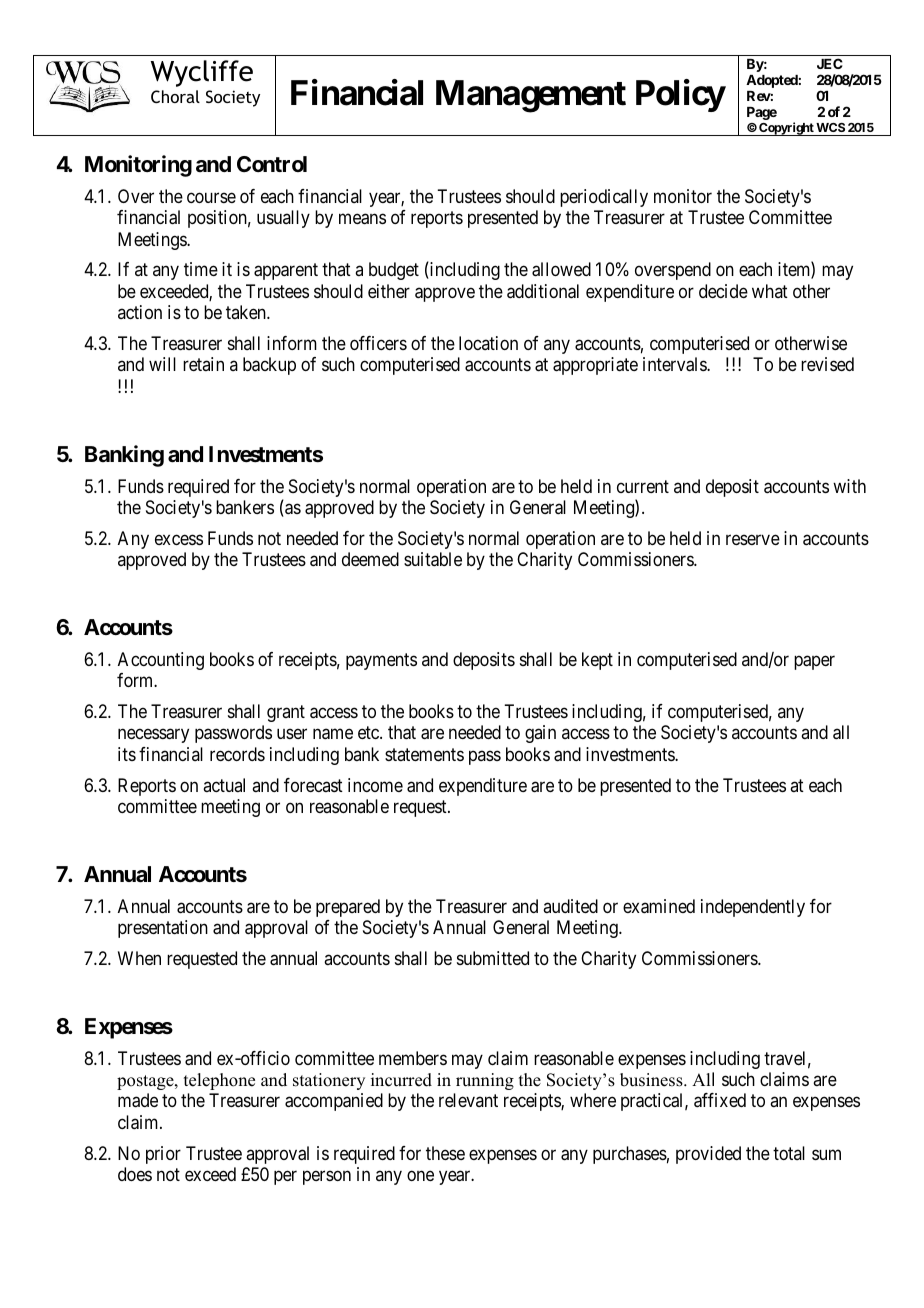  Describe the element at coordinates (163, 1155) in the screenshot. I see `prior` at that location.
